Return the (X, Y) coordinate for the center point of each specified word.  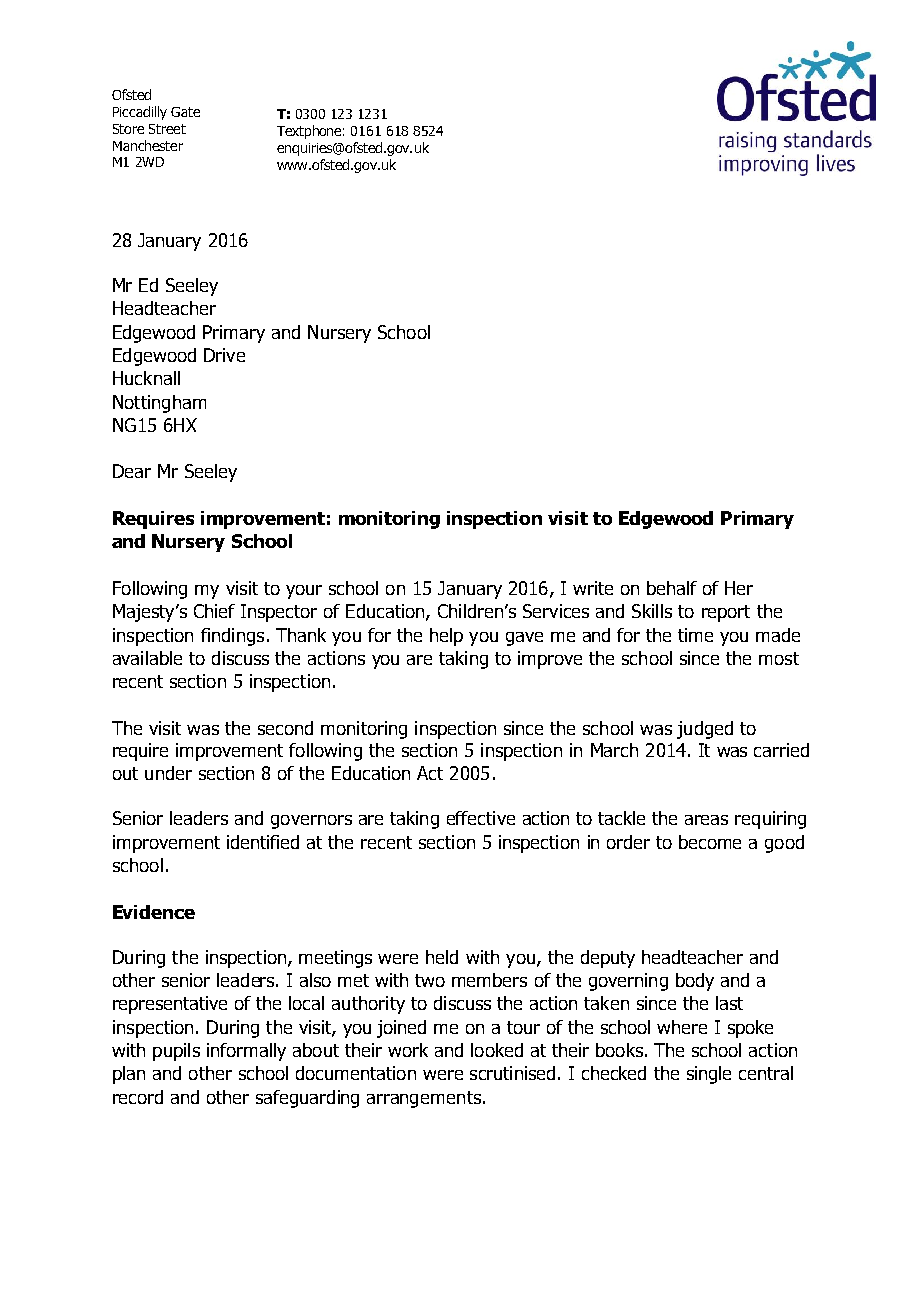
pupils (176, 1052)
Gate (185, 112)
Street (167, 129)
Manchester (148, 145)
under (168, 773)
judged (705, 730)
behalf (672, 588)
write (593, 588)
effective (481, 818)
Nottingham (159, 404)
